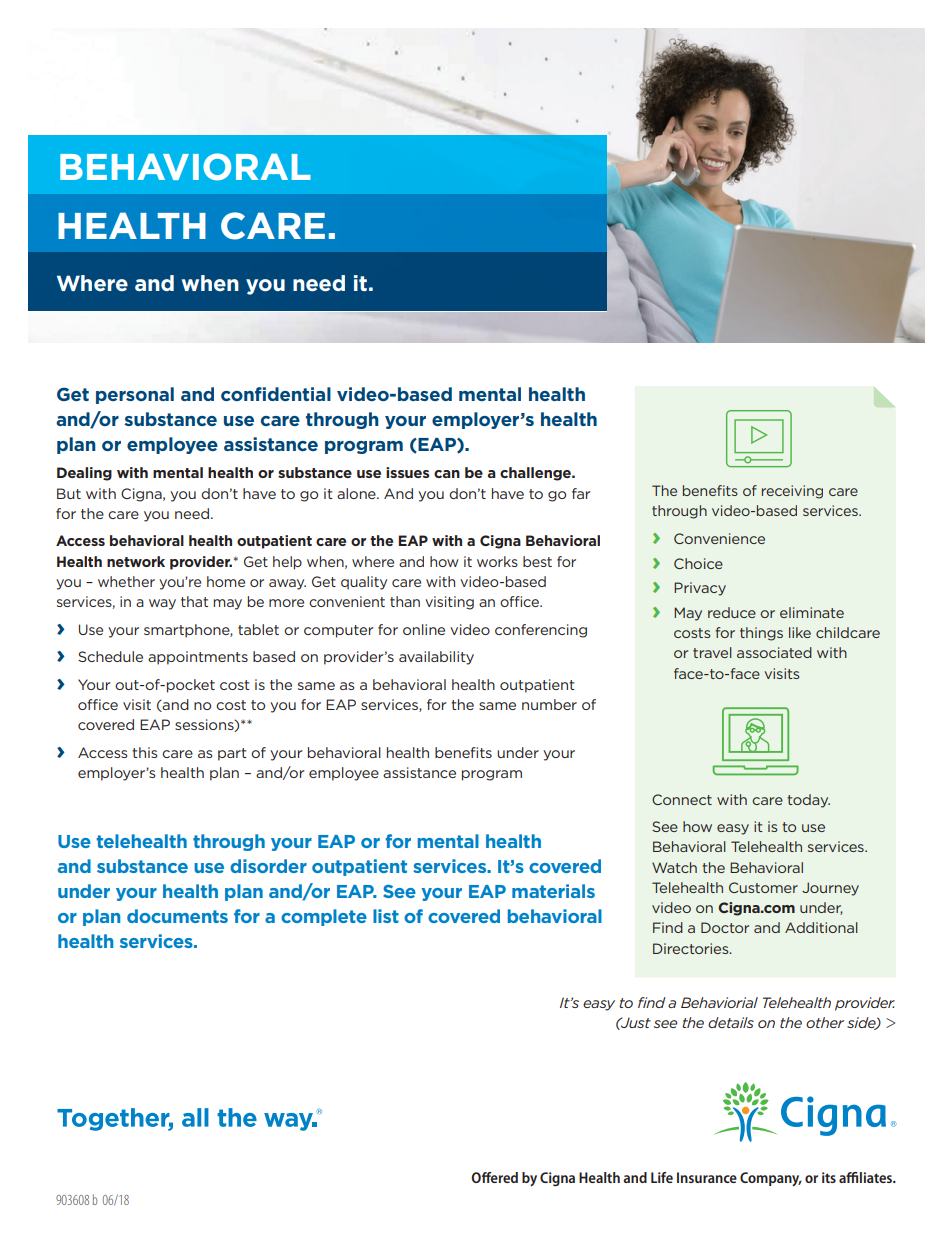 The height and width of the screenshot is (1233, 952). I want to click on can, so click(447, 474).
